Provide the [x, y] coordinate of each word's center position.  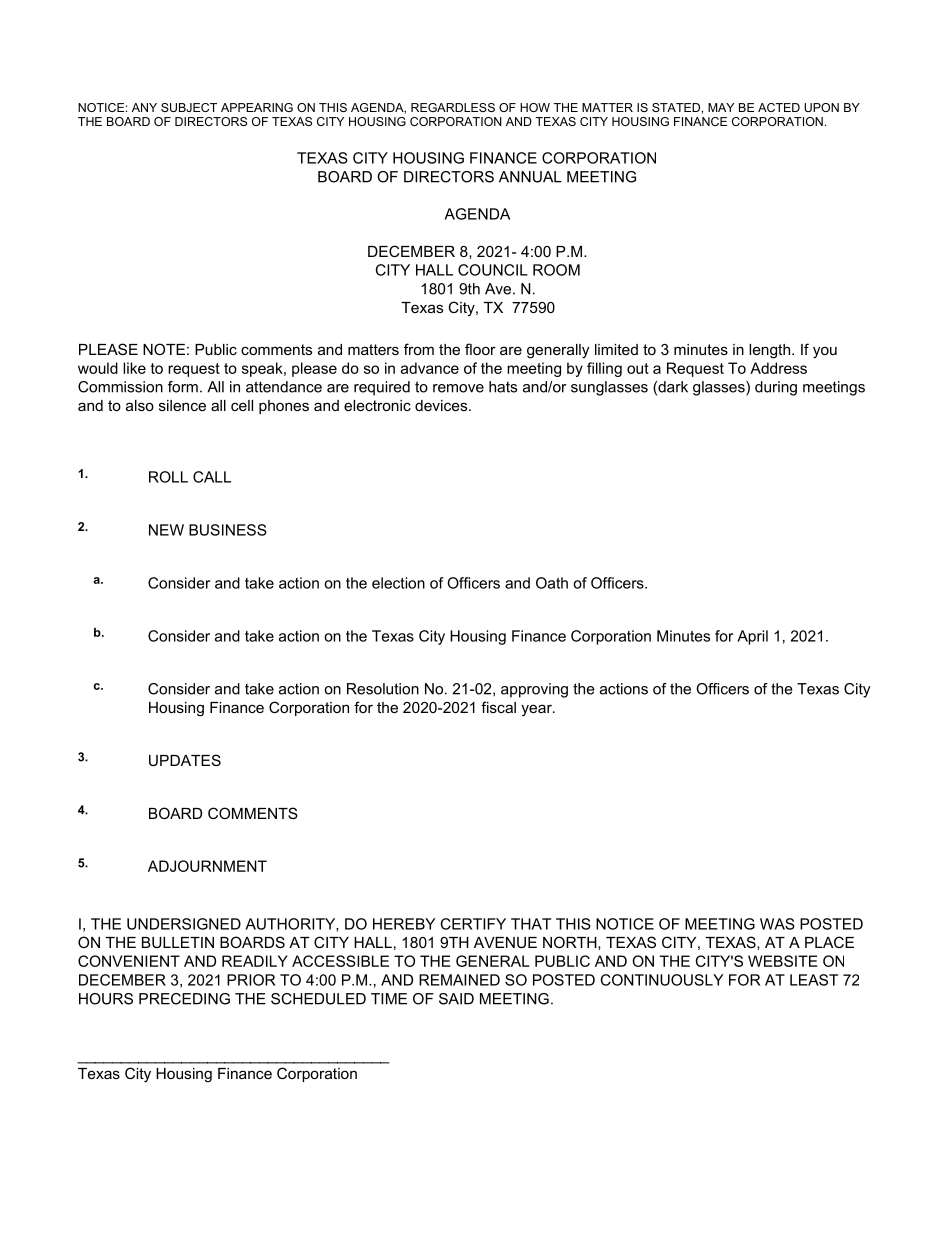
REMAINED [459, 980]
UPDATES [185, 760]
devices [442, 405]
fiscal [498, 707]
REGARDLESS [453, 107]
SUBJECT [189, 107]
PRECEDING [184, 999]
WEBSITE [783, 961]
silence [182, 405]
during [776, 388]
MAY [721, 107]
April [752, 637]
